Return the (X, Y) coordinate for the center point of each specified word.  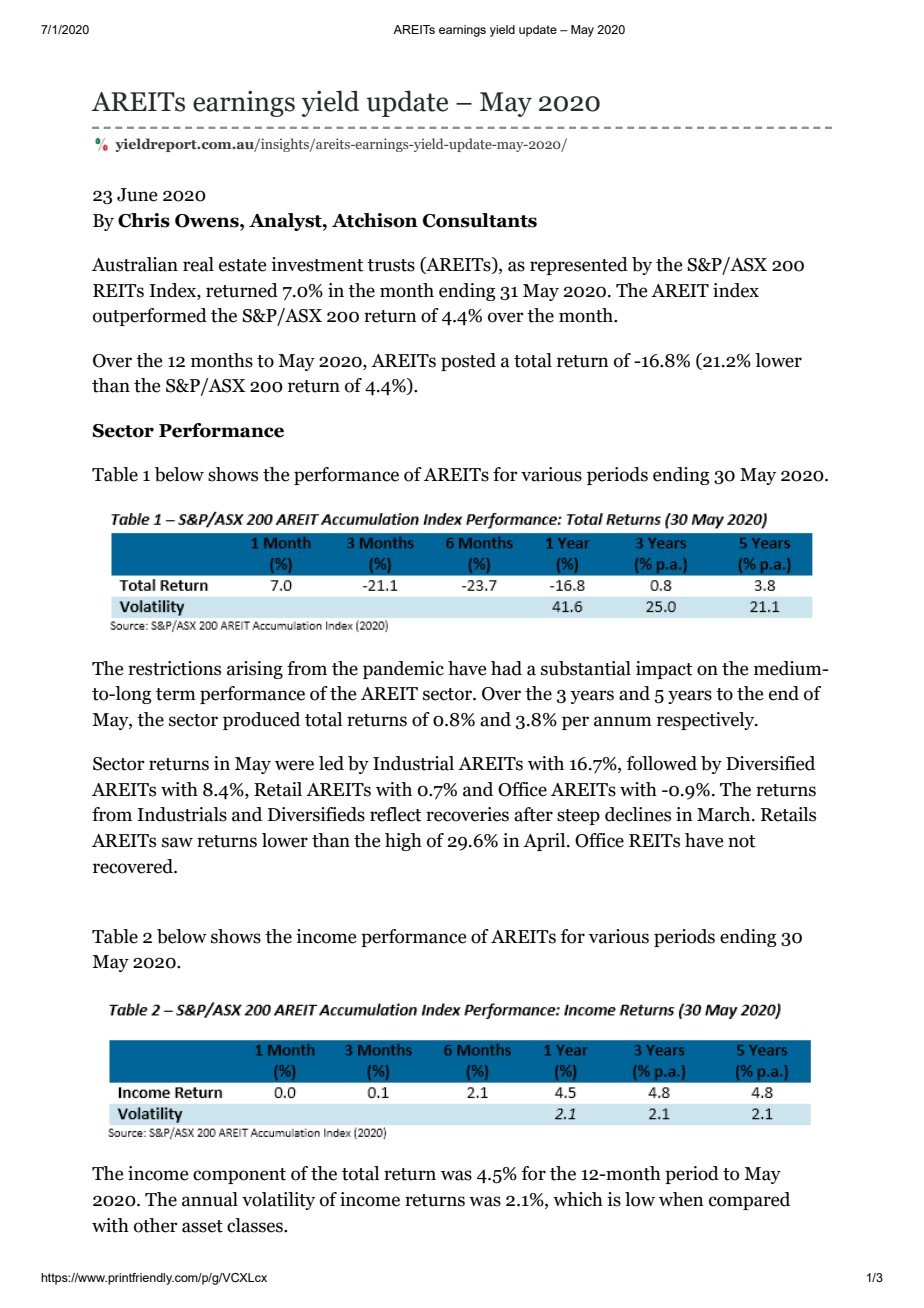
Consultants (480, 220)
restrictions (174, 668)
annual (210, 1199)
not (741, 841)
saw (177, 842)
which (578, 1199)
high (403, 842)
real (198, 264)
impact (664, 670)
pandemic (403, 670)
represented (579, 266)
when (681, 1199)
